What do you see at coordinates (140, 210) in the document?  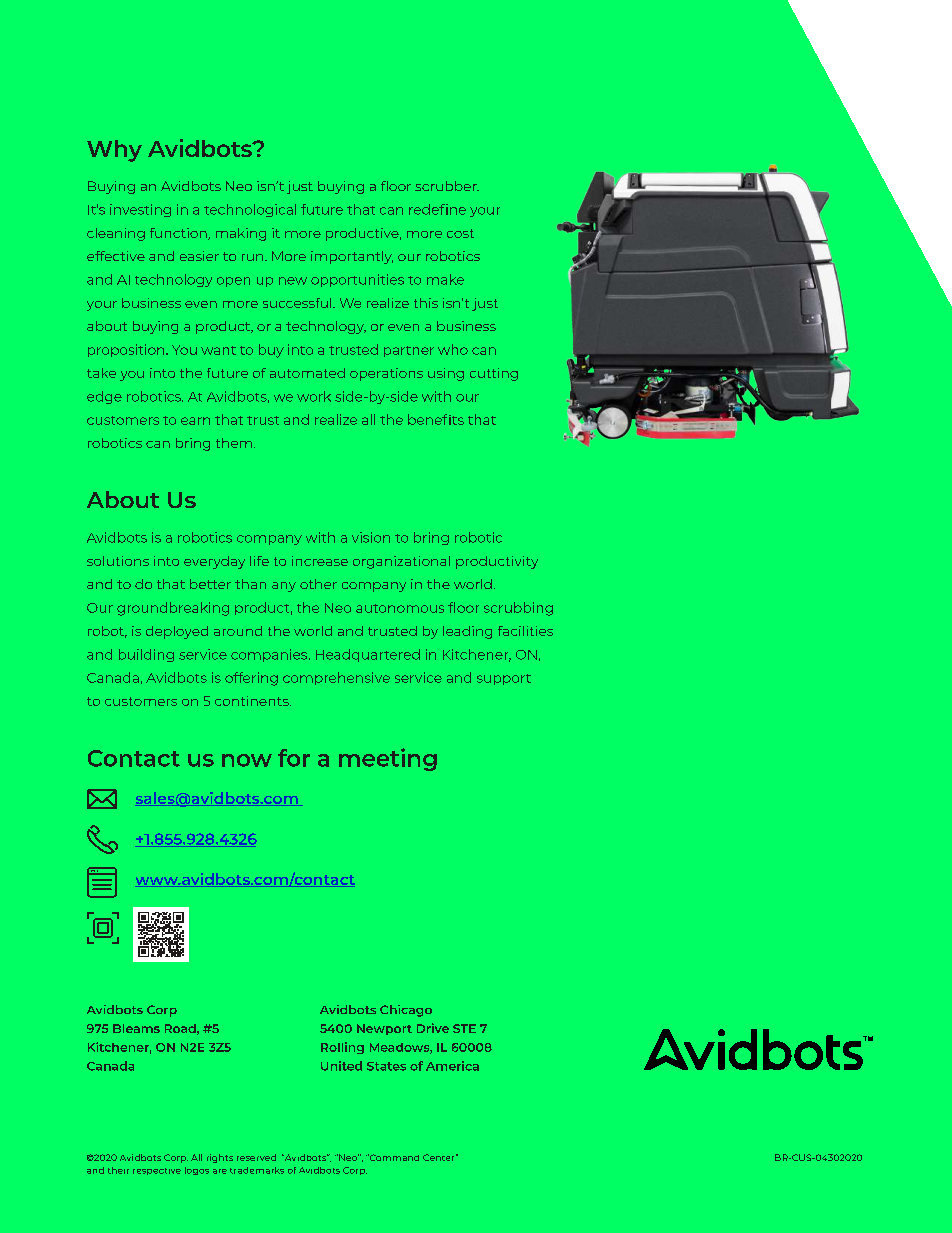 I see `investing` at bounding box center [140, 210].
